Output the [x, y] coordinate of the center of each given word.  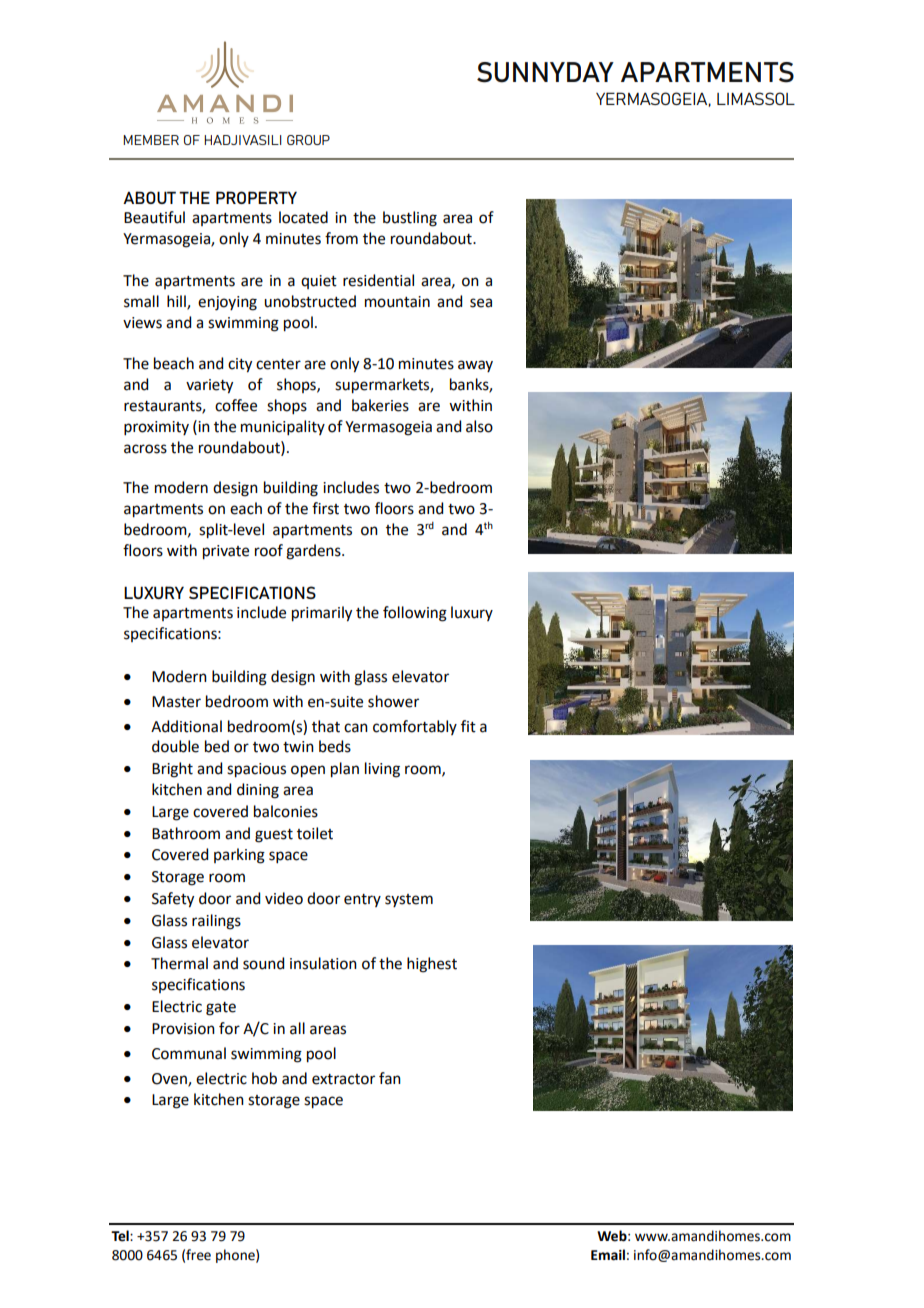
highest [432, 965]
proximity [156, 428]
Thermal [179, 963]
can [356, 728]
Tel [121, 1236]
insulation [323, 963]
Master [176, 702]
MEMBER [151, 140]
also [479, 426]
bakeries [380, 405]
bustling [410, 219]
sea [481, 303]
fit [468, 726]
